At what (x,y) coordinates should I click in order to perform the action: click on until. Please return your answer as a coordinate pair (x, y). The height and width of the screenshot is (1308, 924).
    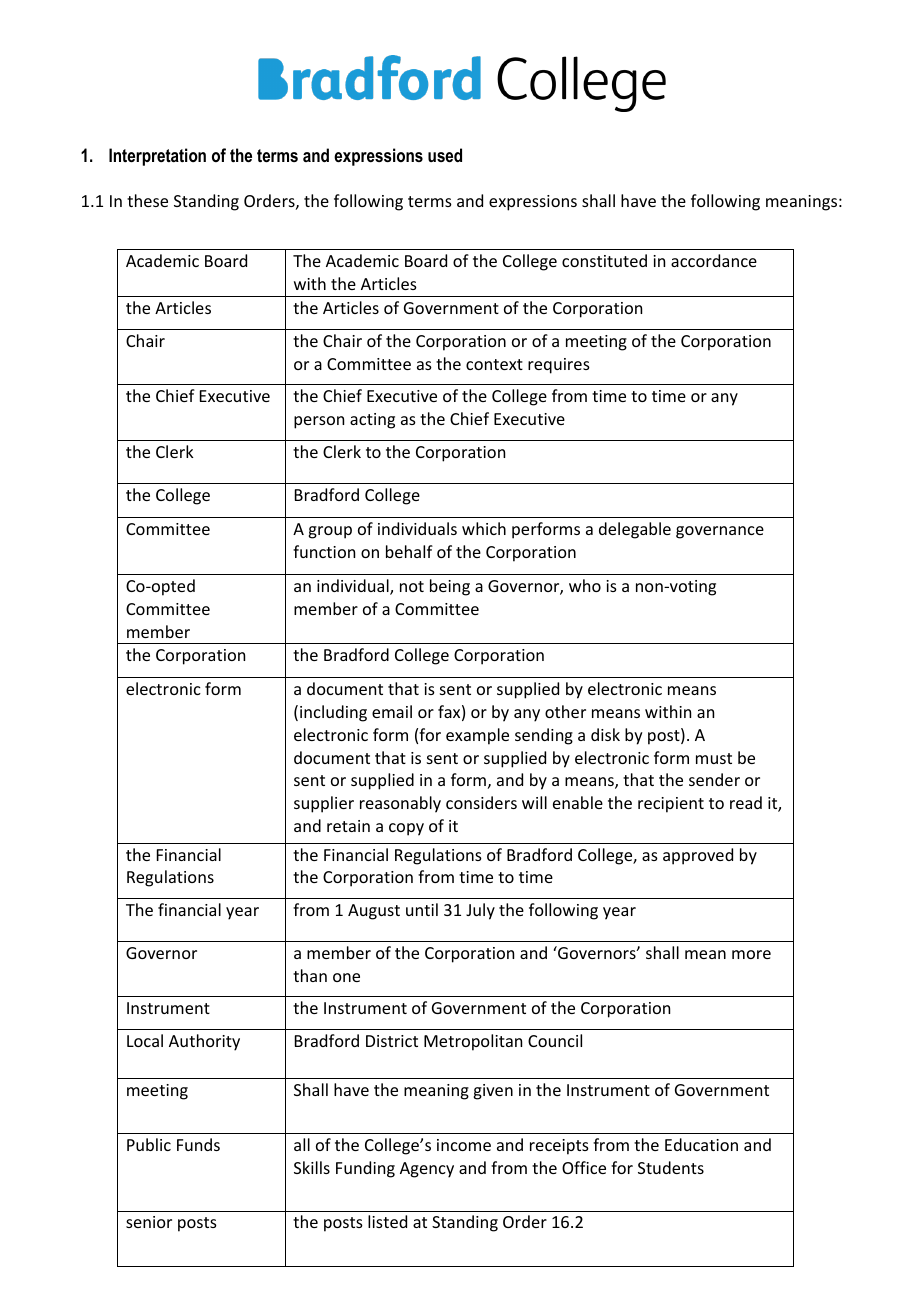
    Looking at the image, I should click on (422, 909).
